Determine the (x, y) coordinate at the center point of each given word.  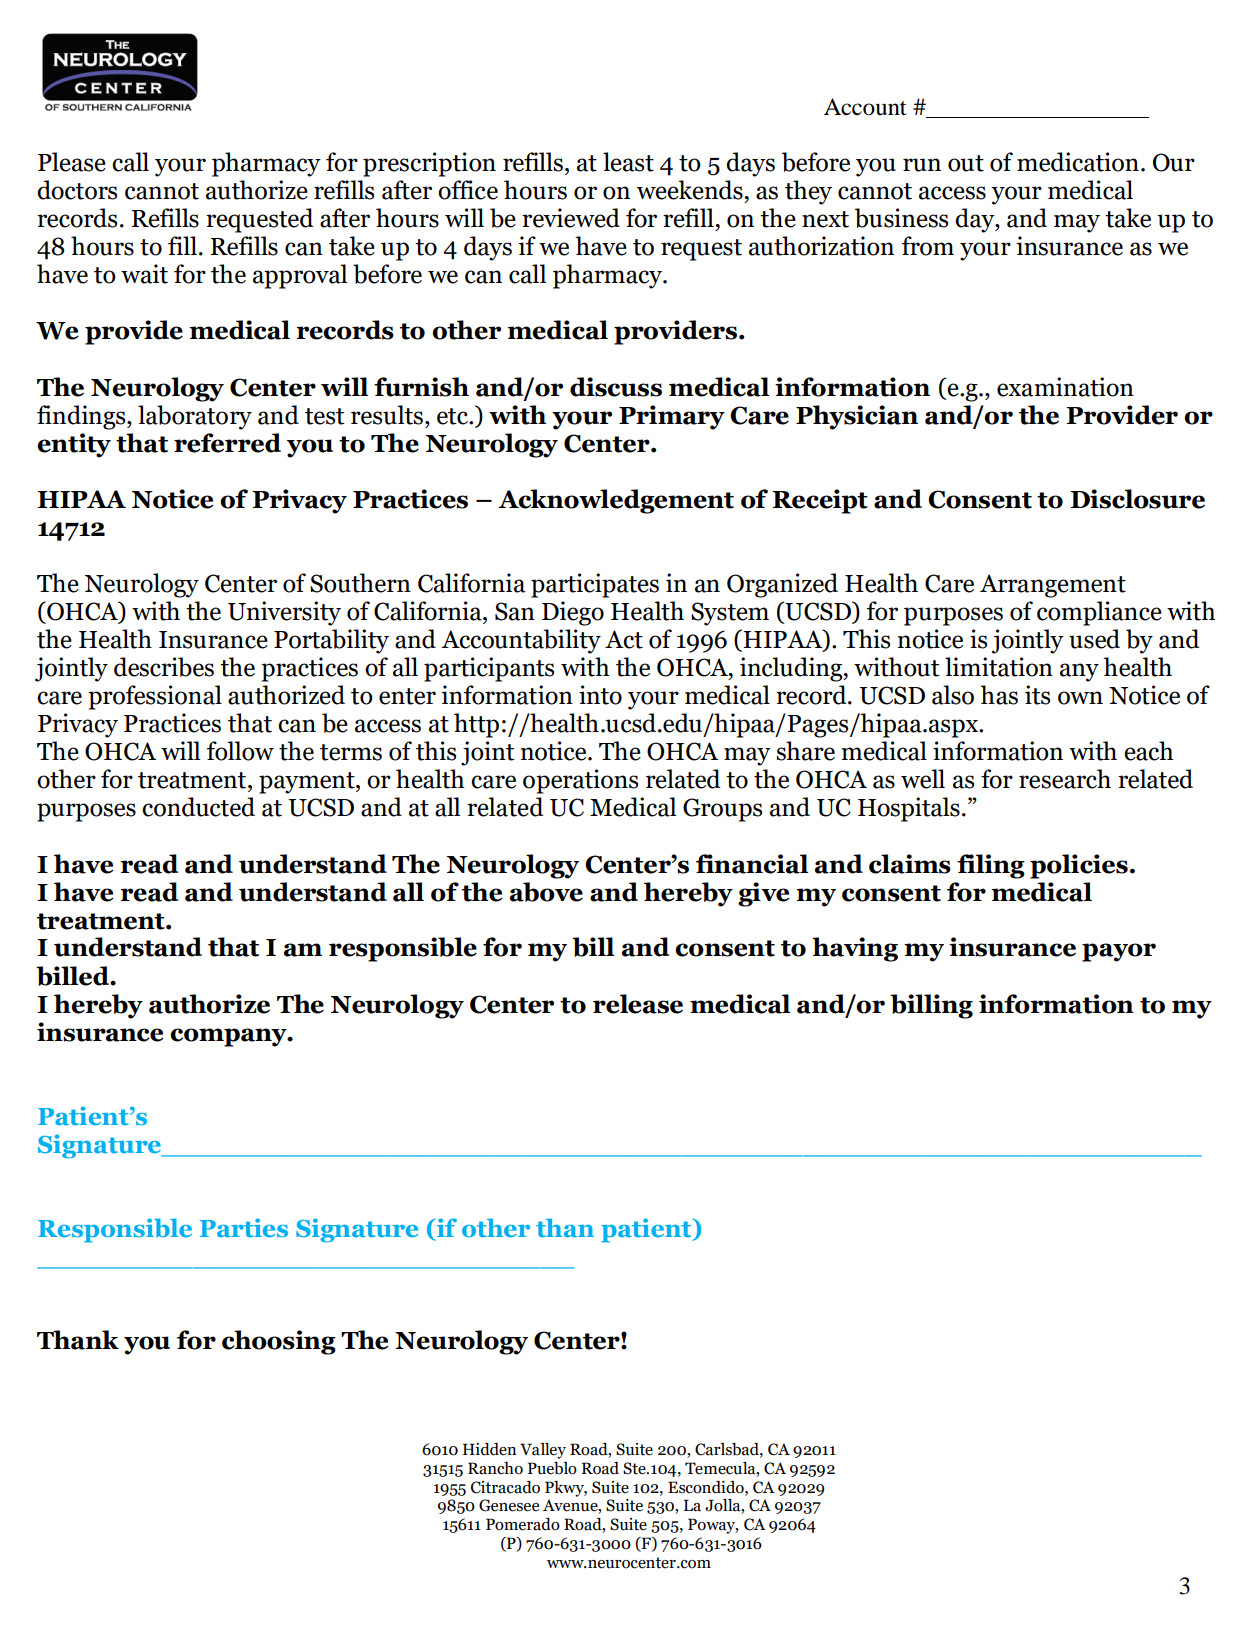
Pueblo (552, 1468)
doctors (77, 190)
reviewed (571, 218)
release (638, 1004)
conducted (198, 807)
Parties (244, 1227)
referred (227, 443)
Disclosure (1137, 499)
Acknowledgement (616, 501)
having (855, 949)
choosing (279, 1342)
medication (1078, 162)
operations (580, 781)
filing (991, 866)
